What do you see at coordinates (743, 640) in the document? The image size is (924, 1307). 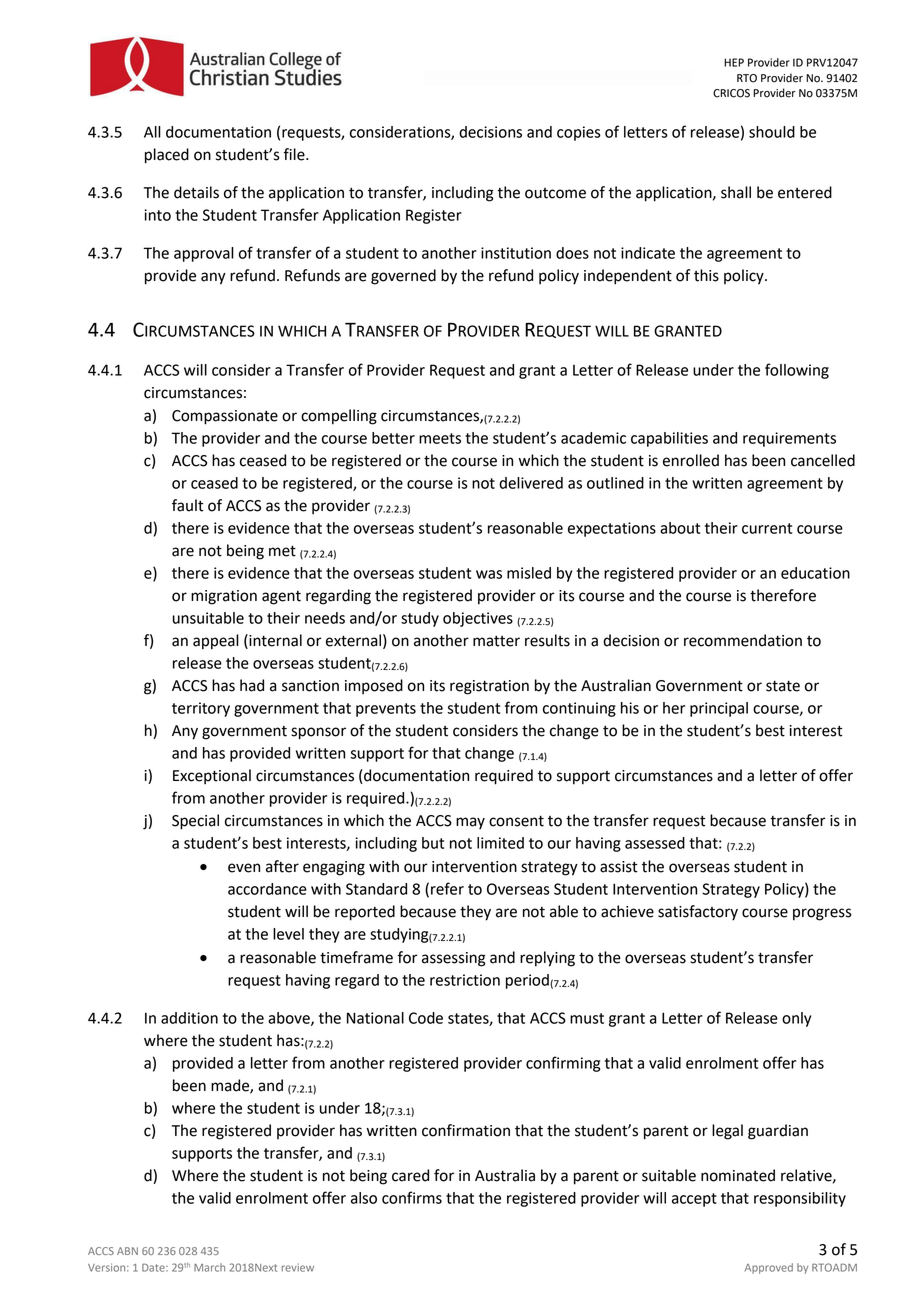 I see `recommendation` at bounding box center [743, 640].
